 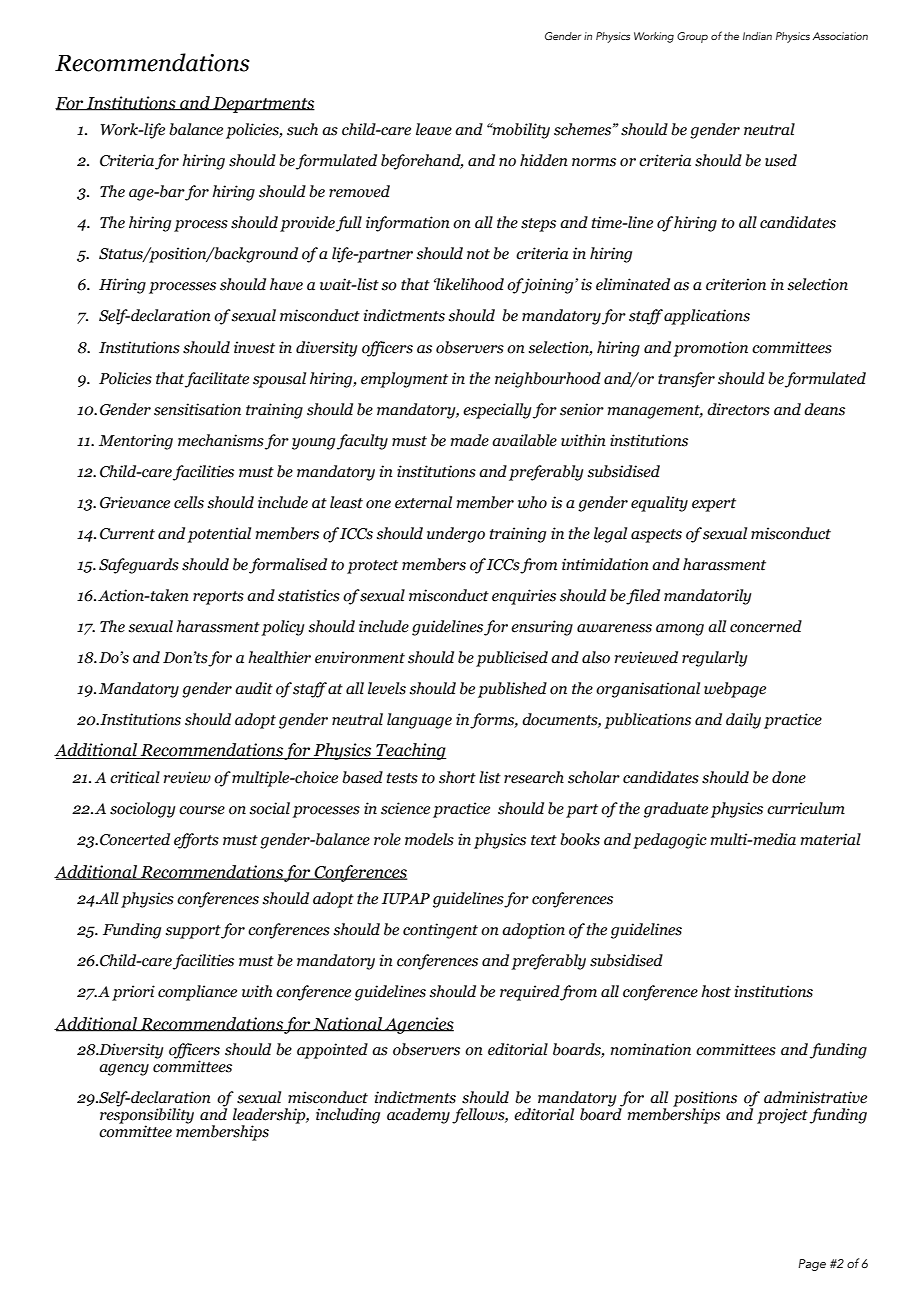 I want to click on responsibility, so click(x=147, y=1116).
